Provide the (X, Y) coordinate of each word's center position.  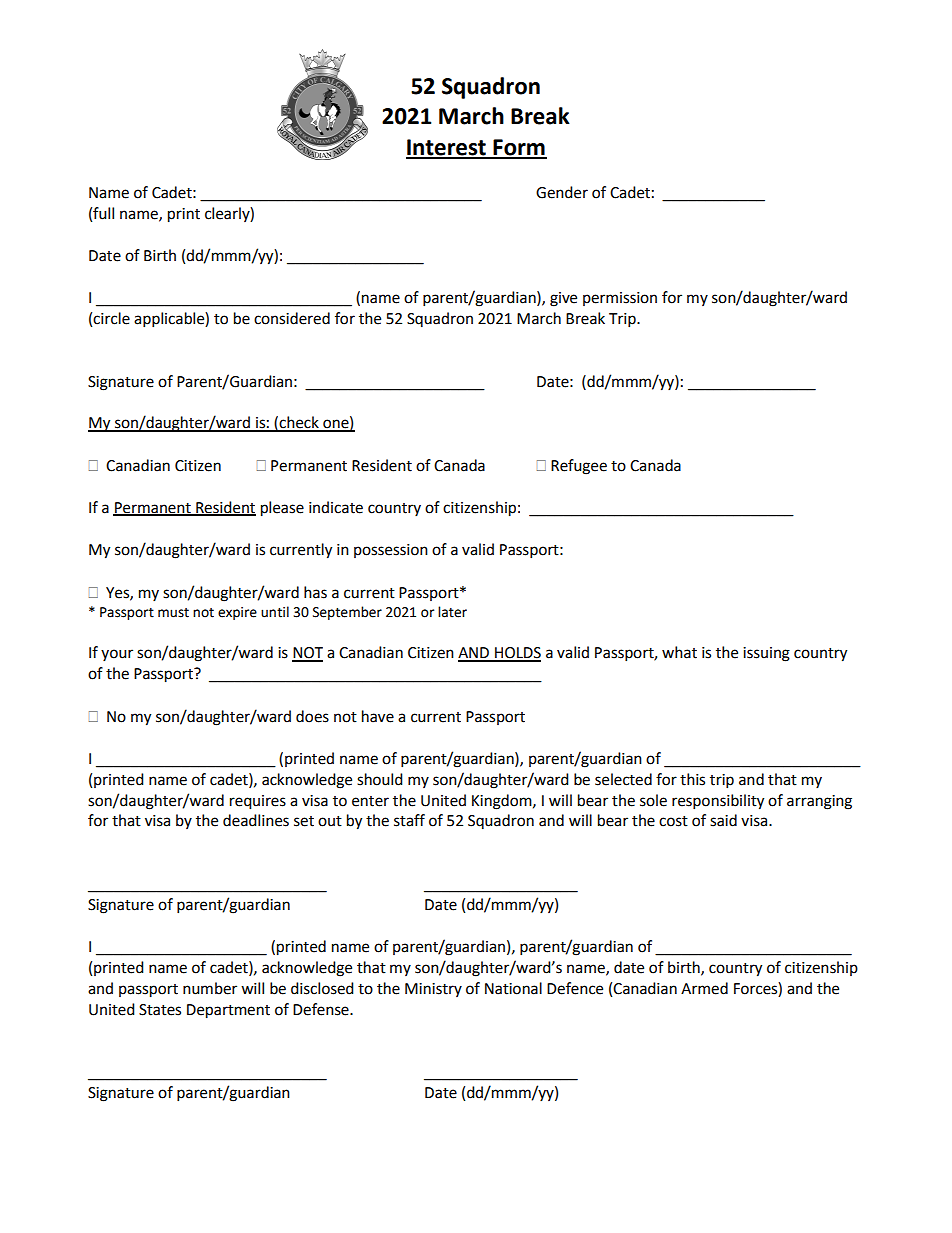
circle (111, 318)
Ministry (433, 990)
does (312, 716)
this (692, 779)
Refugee (579, 467)
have (378, 716)
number (210, 988)
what (679, 652)
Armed (704, 988)
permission (620, 299)
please (282, 509)
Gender (562, 192)
